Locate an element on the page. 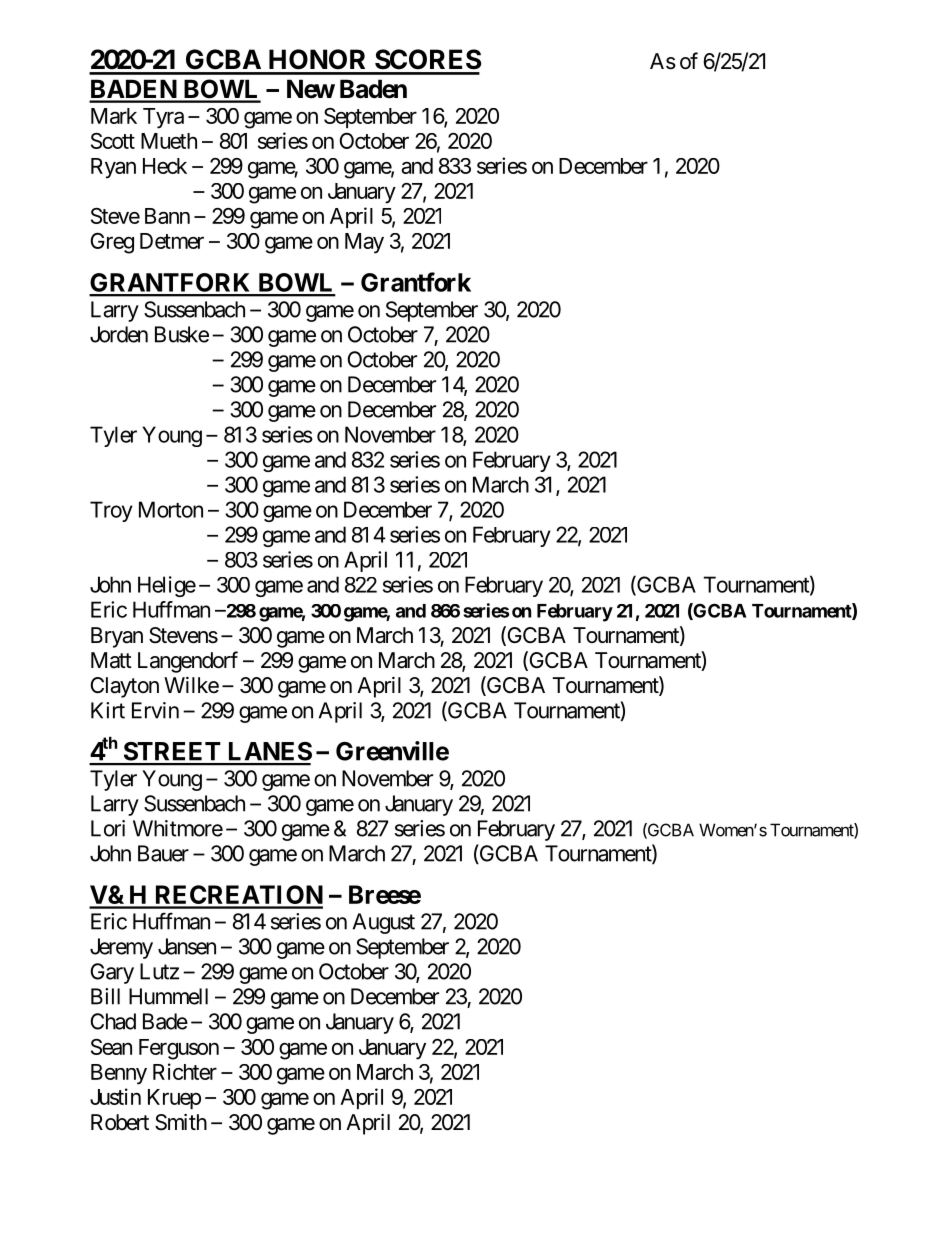 This document has width=952, height=1233. Bauer is located at coordinates (163, 853).
